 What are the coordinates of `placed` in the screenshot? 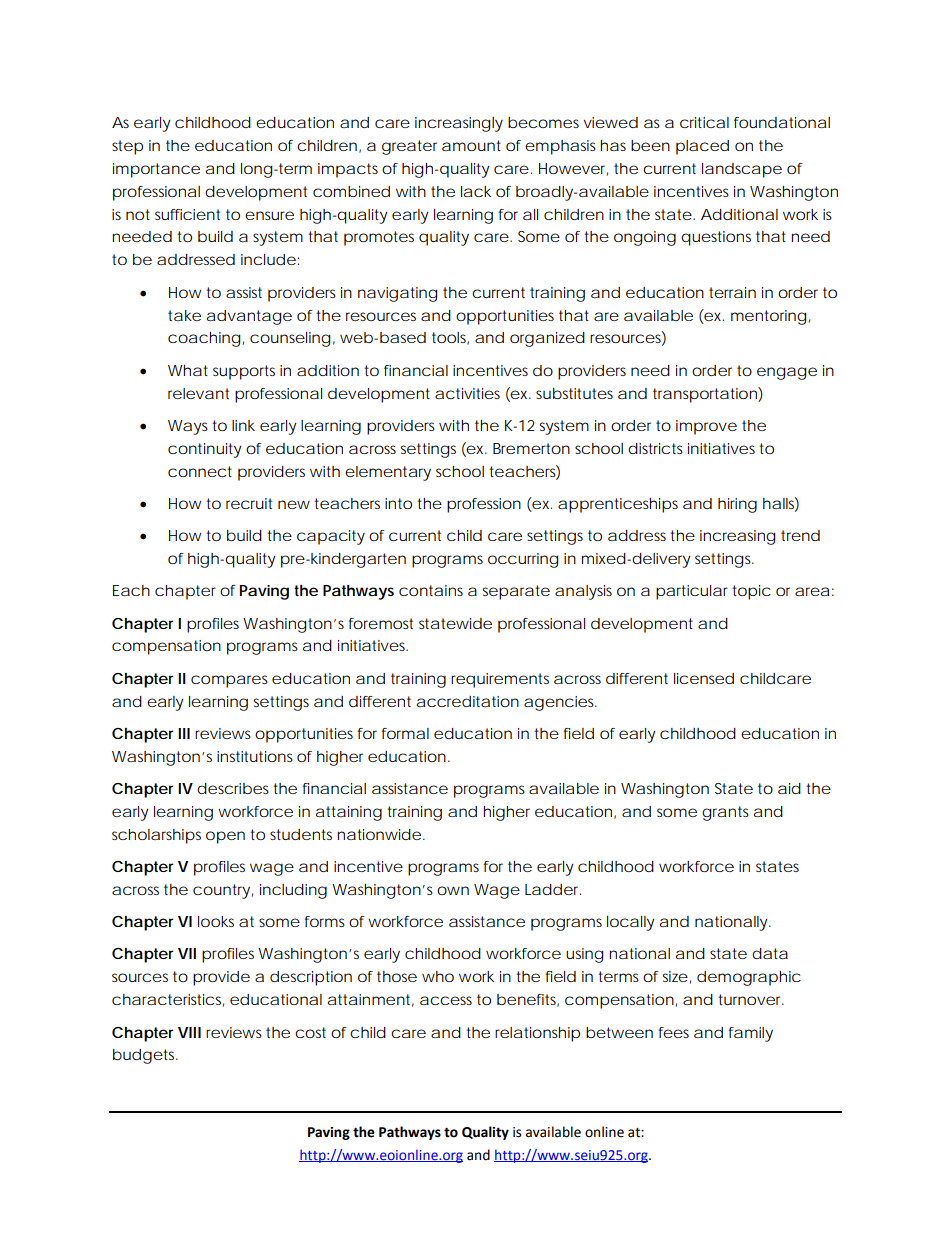 It's located at (702, 147).
